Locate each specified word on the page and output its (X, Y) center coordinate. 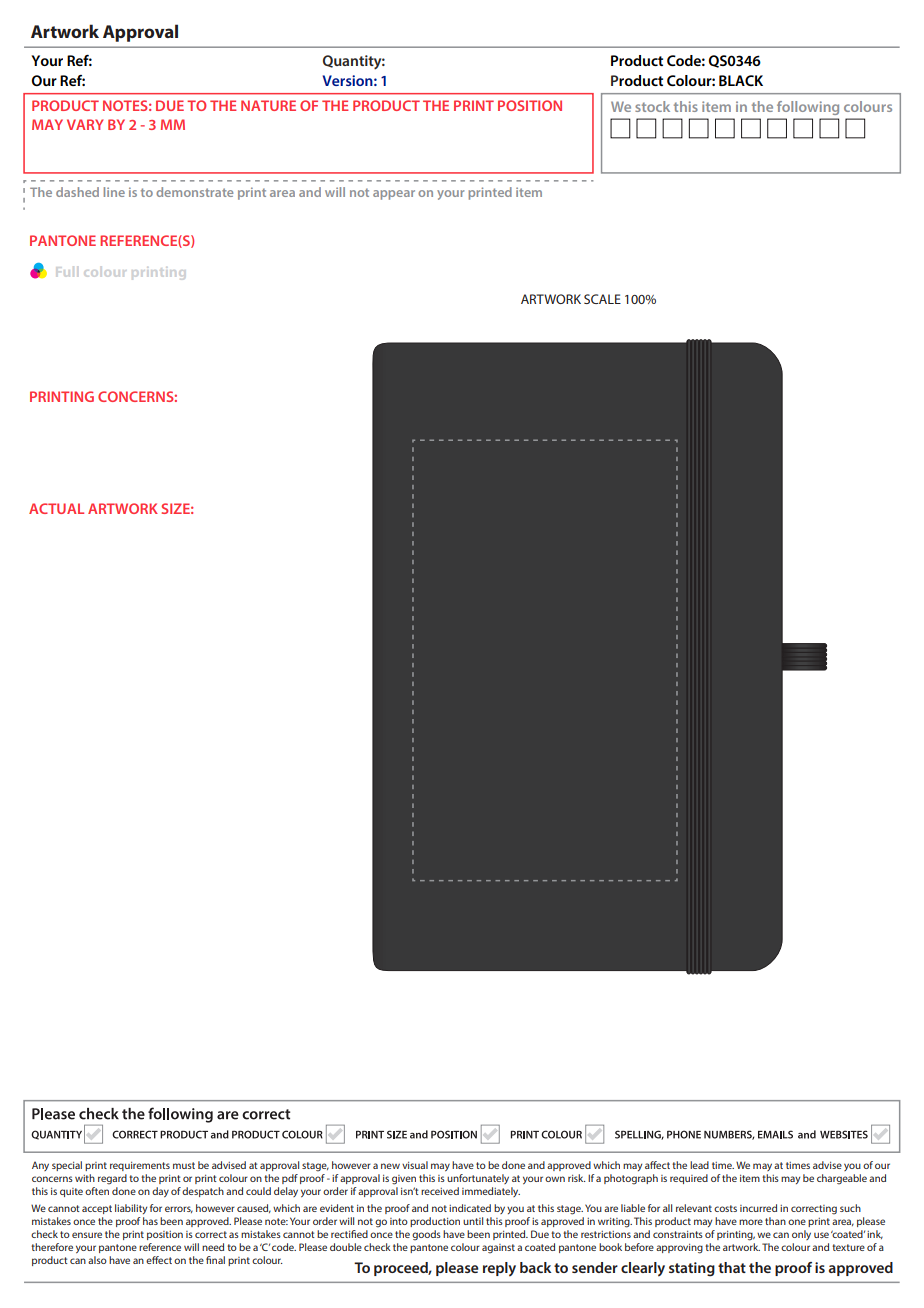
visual (415, 1165)
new (390, 1166)
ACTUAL (56, 508)
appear (394, 195)
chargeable (842, 1179)
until (473, 1221)
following (808, 108)
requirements (140, 1166)
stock (652, 106)
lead (699, 1165)
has (150, 1221)
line (114, 192)
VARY (85, 124)
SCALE (602, 299)
